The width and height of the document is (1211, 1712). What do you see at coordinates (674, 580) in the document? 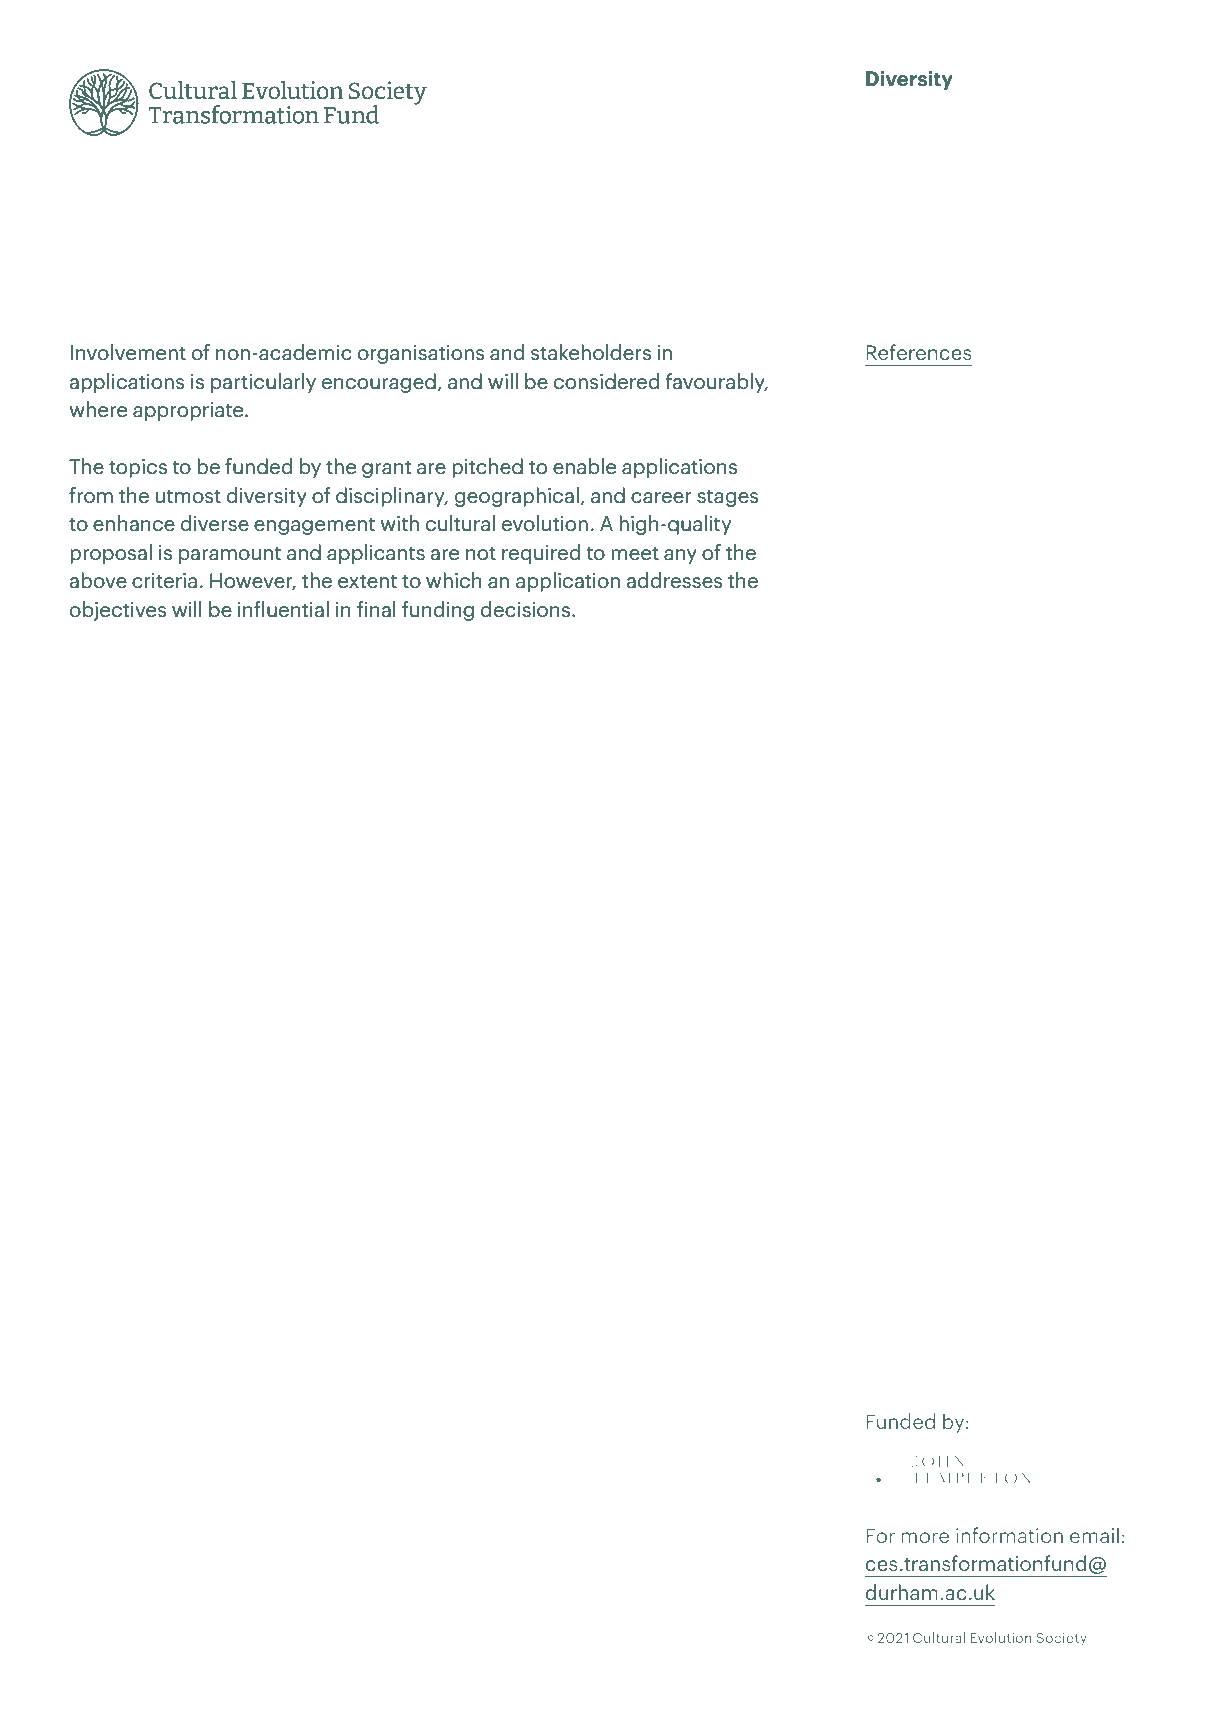
I see `addresses` at bounding box center [674, 580].
